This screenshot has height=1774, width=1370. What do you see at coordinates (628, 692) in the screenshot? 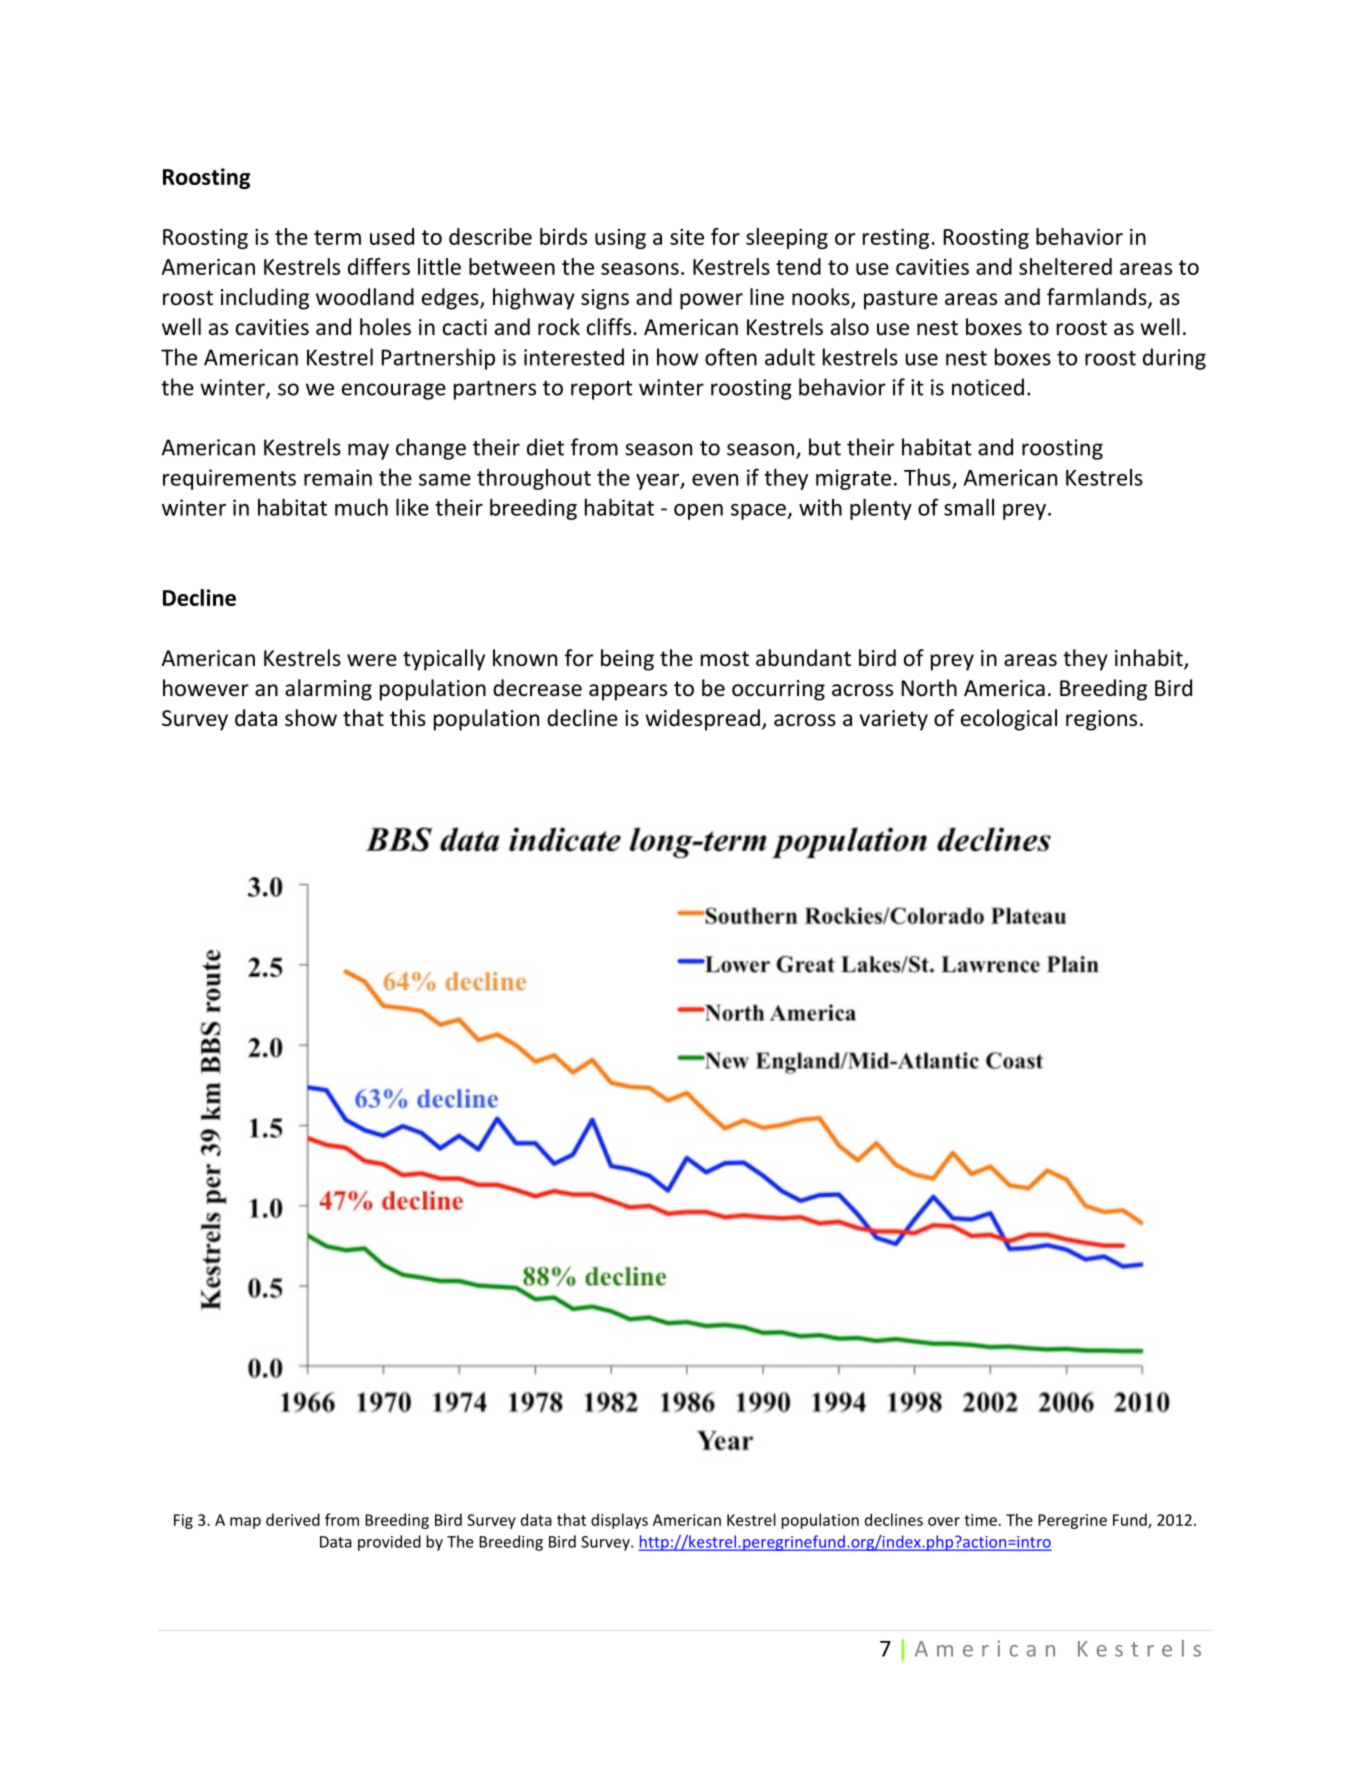
I see `appears` at bounding box center [628, 692].
